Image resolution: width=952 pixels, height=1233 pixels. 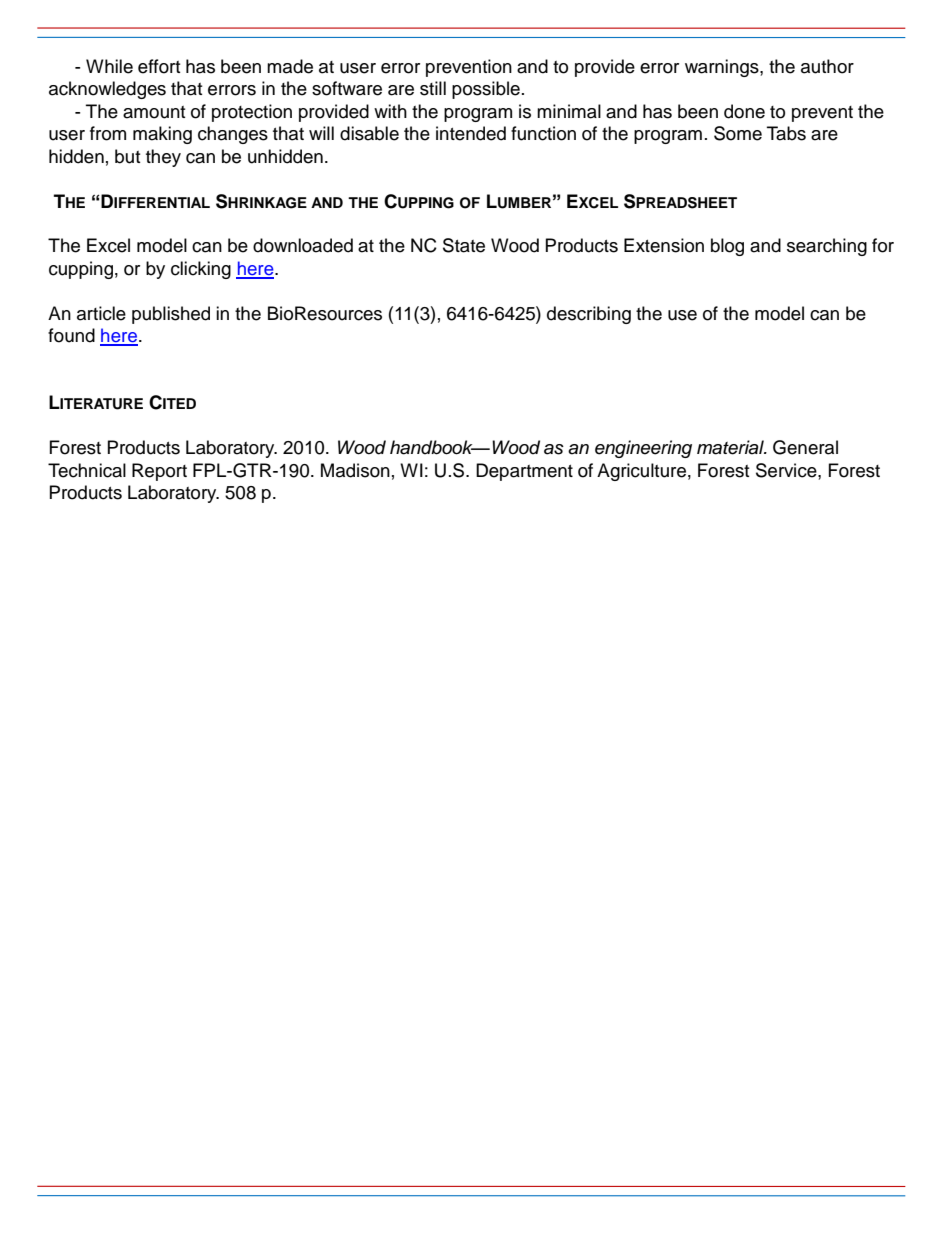 I want to click on still, so click(x=433, y=88).
